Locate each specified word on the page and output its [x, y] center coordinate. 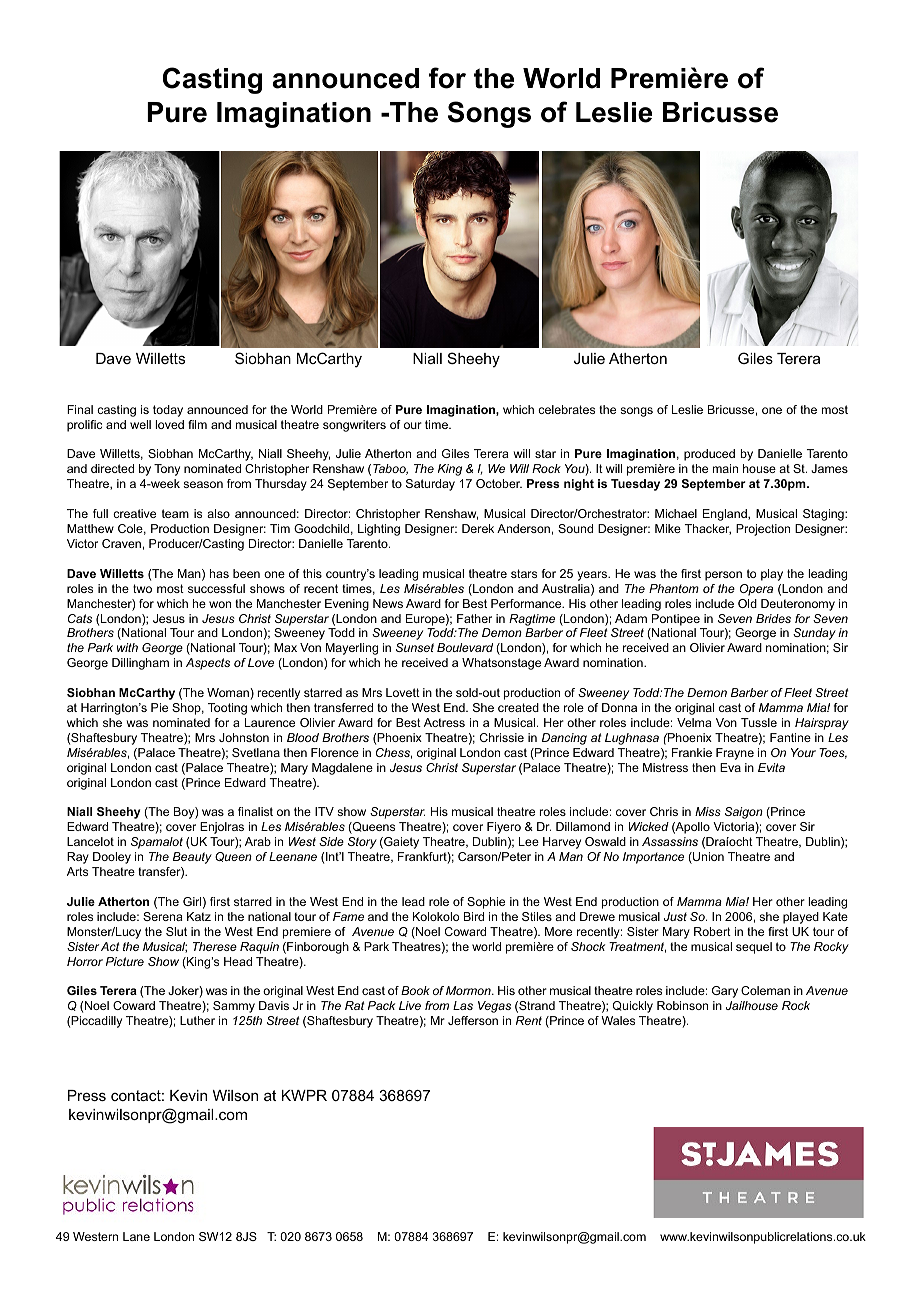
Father [474, 618]
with [127, 647]
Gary [725, 992]
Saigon [744, 813]
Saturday [430, 485]
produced [709, 455]
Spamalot [157, 843]
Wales [618, 1020]
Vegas [494, 1007]
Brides [773, 618]
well [140, 424]
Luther [197, 1020]
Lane [136, 1236]
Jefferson [473, 1020]
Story [362, 843]
